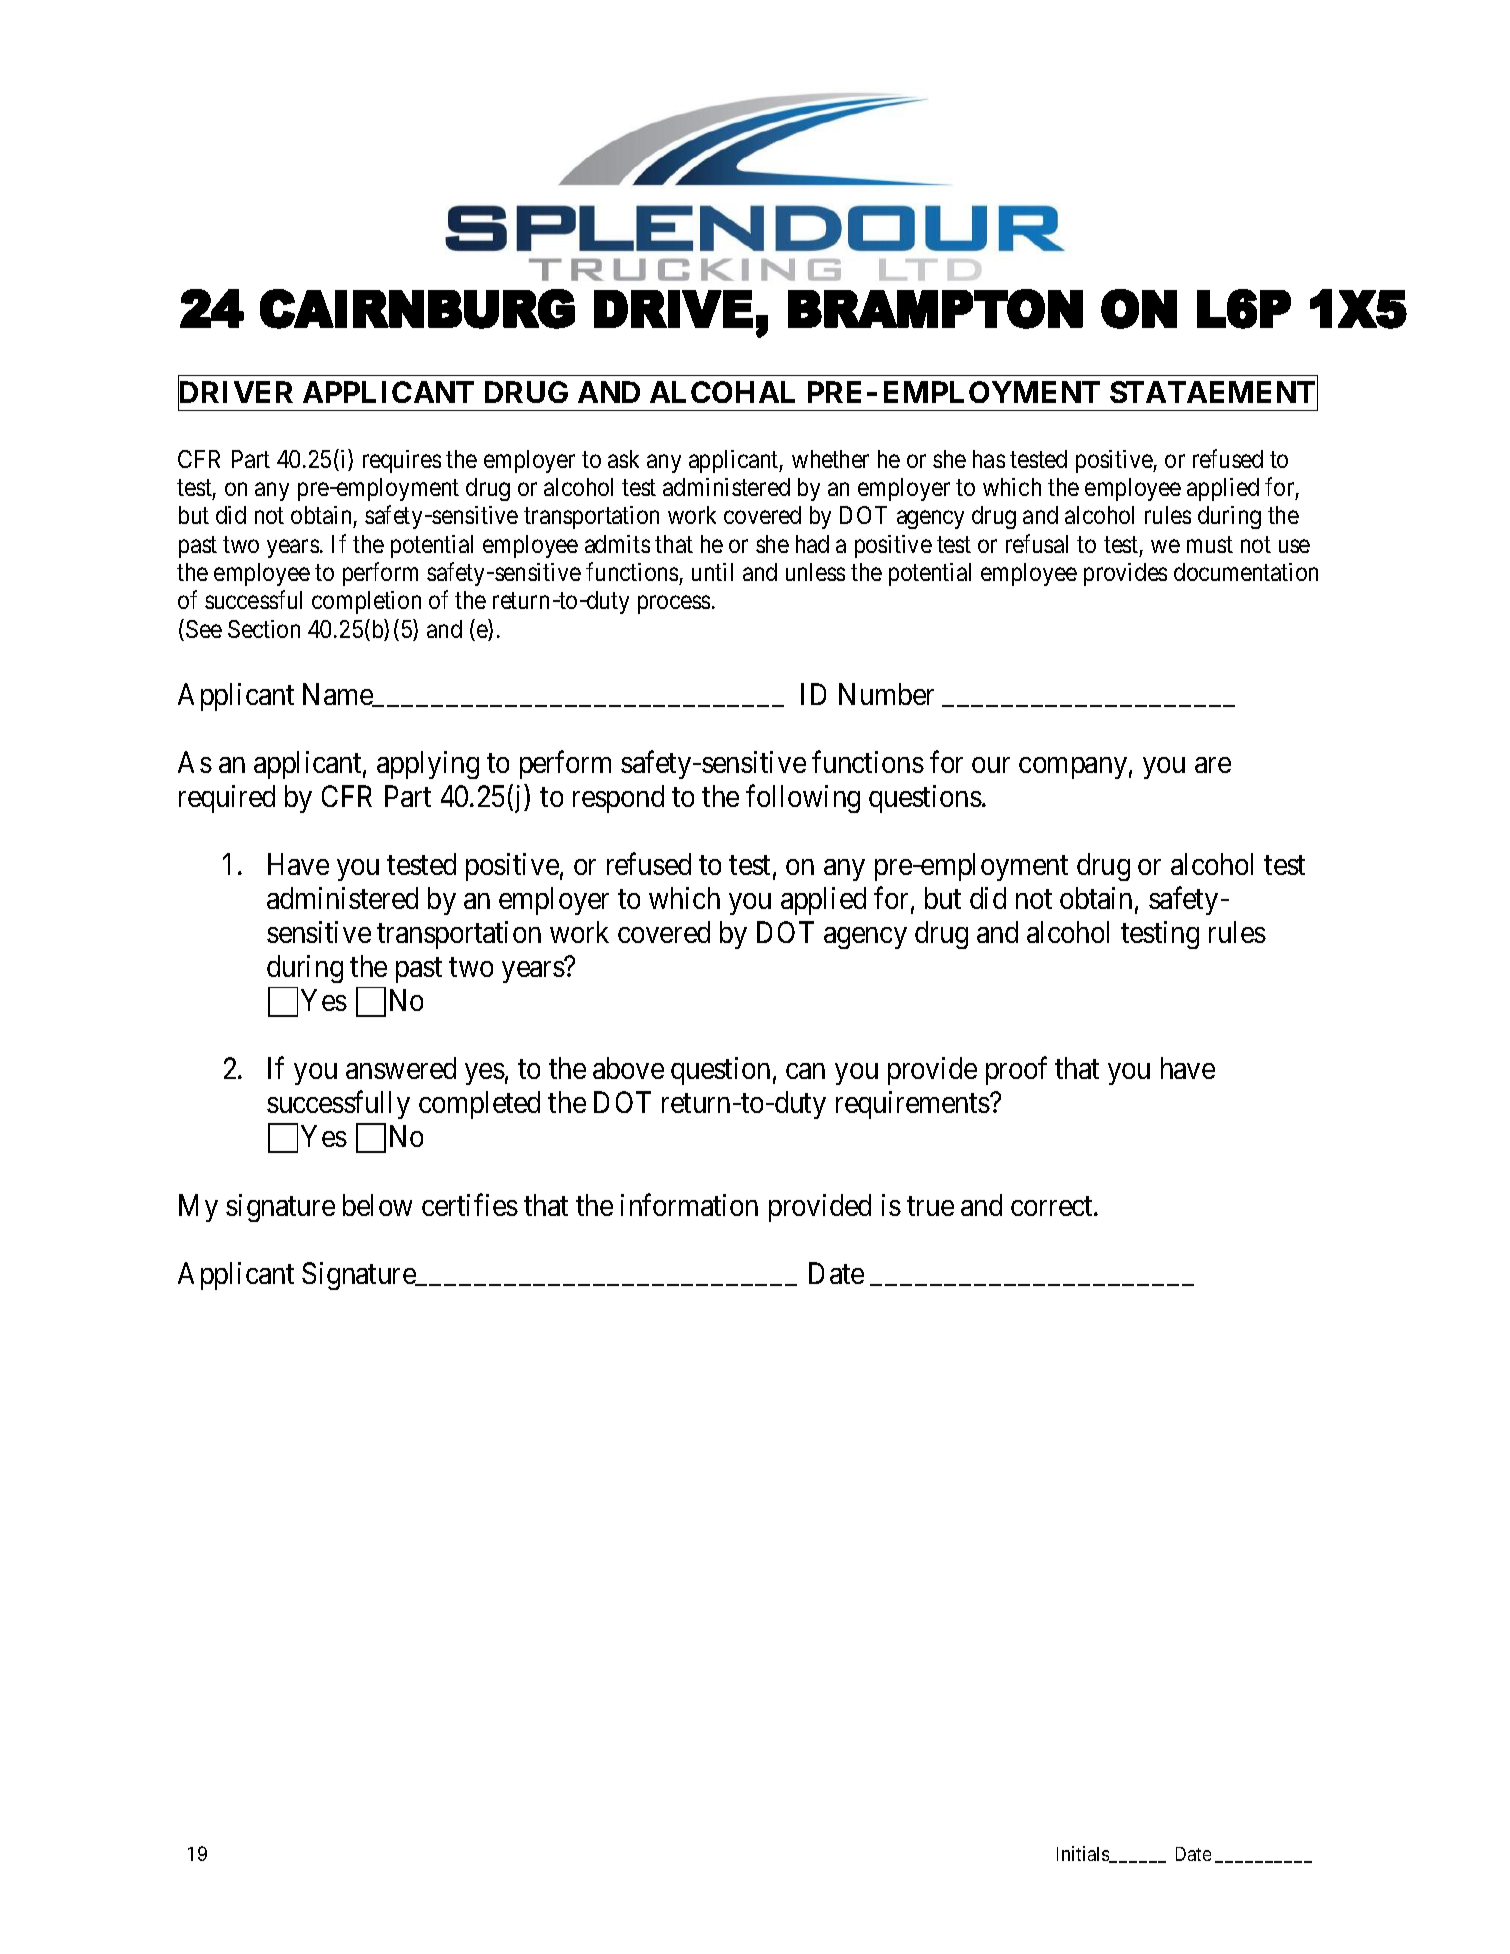 The height and width of the screenshot is (1954, 1510). Describe the element at coordinates (886, 694) in the screenshot. I see `Number` at that location.
